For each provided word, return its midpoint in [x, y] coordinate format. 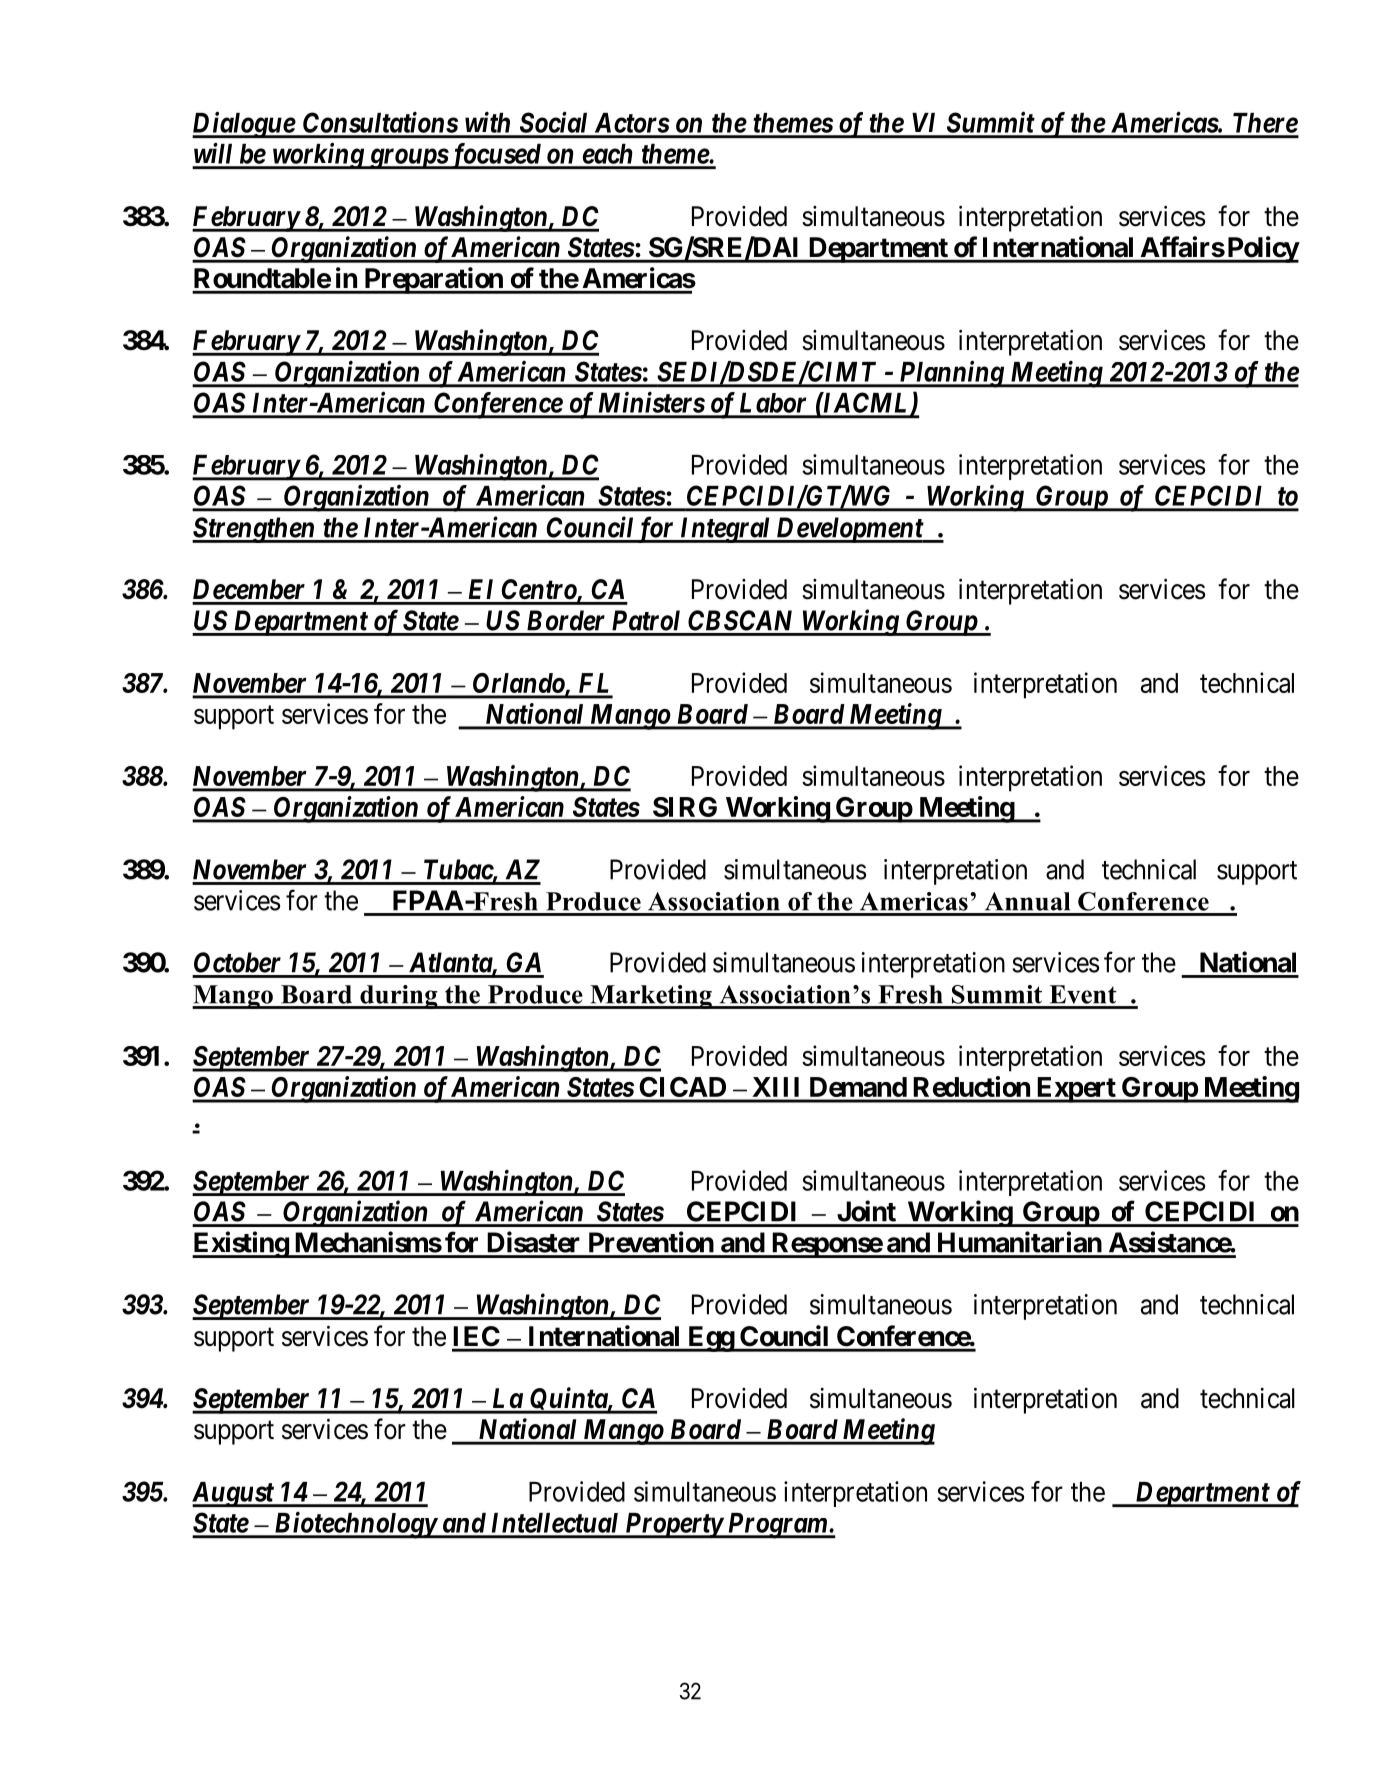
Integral [725, 530]
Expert [1076, 1090]
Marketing [651, 997]
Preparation [433, 280]
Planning [951, 374]
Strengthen [254, 530]
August [233, 1494]
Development [849, 530]
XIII [776, 1087]
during [399, 997]
